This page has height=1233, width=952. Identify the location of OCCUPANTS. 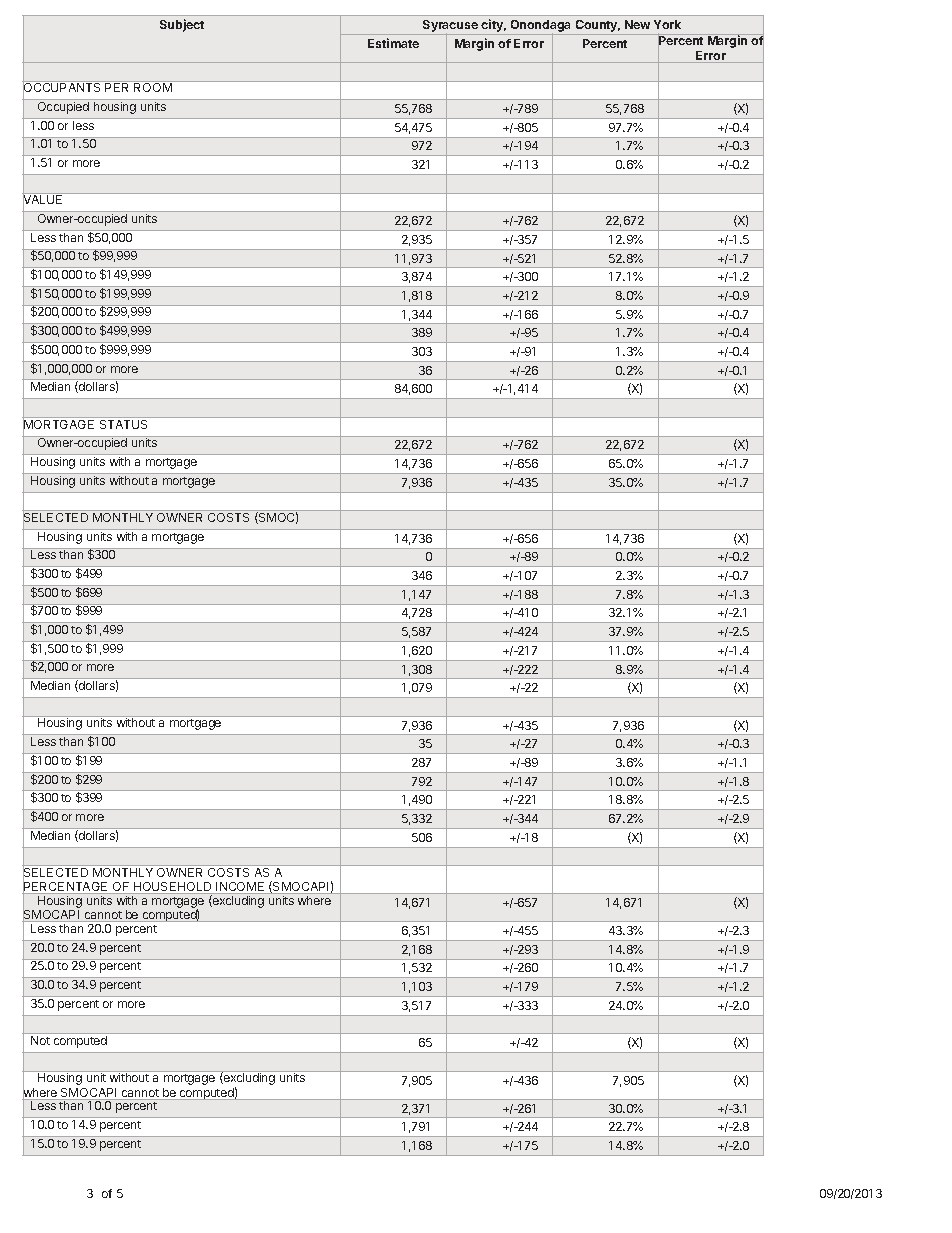
(62, 88).
